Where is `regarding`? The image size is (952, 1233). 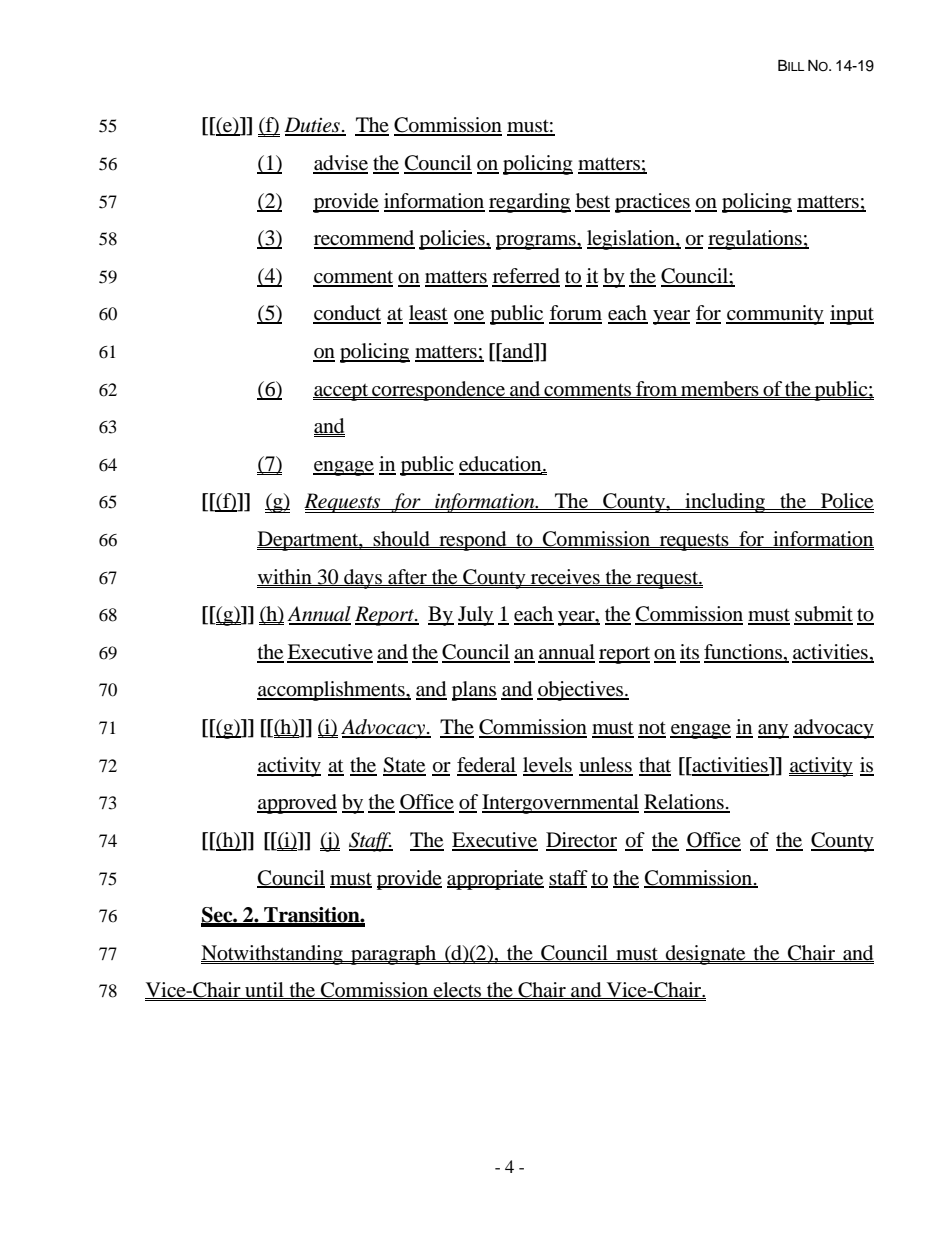
regarding is located at coordinates (530, 203).
